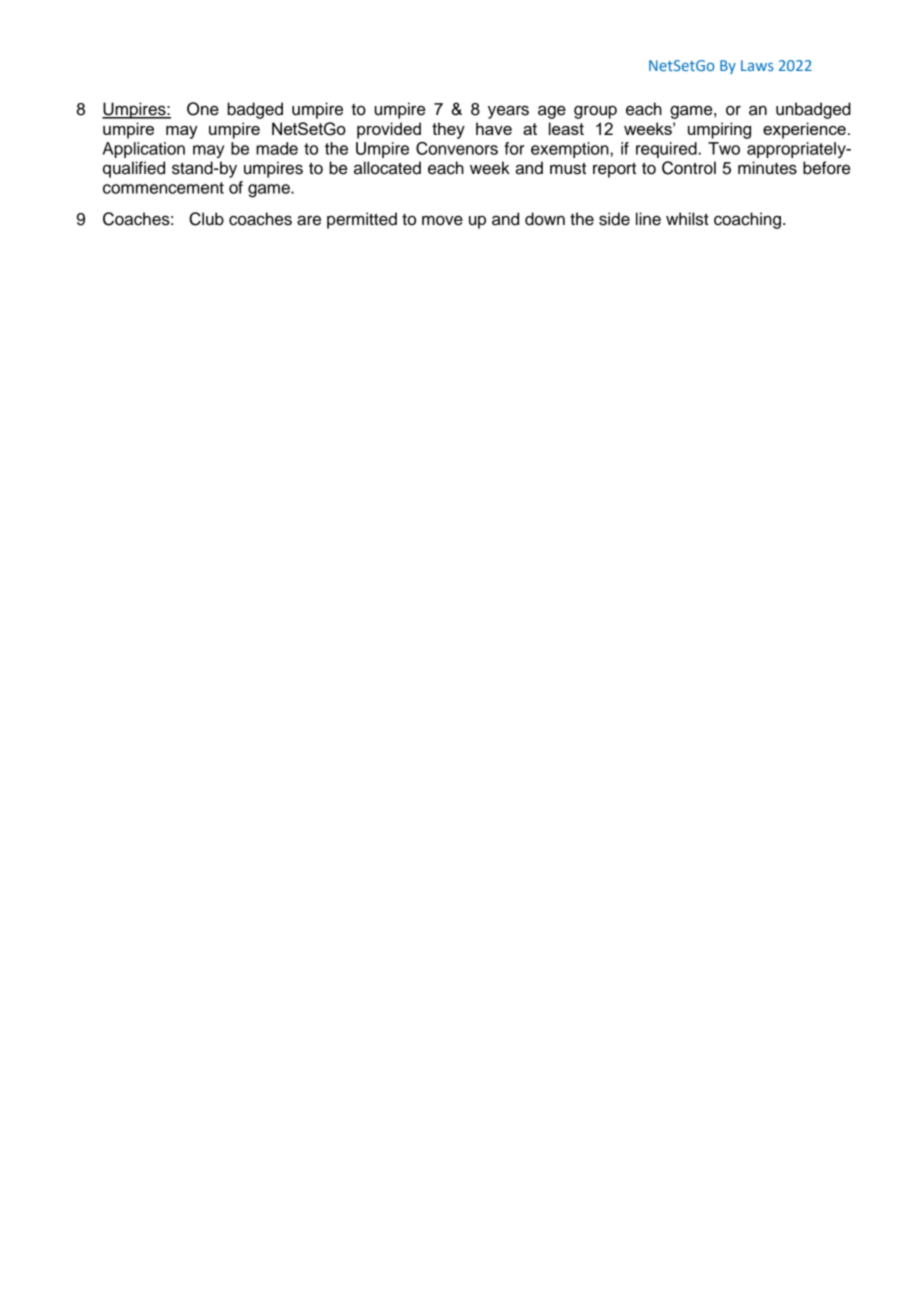 The image size is (924, 1308). What do you see at coordinates (757, 65) in the screenshot?
I see `Laws` at bounding box center [757, 65].
